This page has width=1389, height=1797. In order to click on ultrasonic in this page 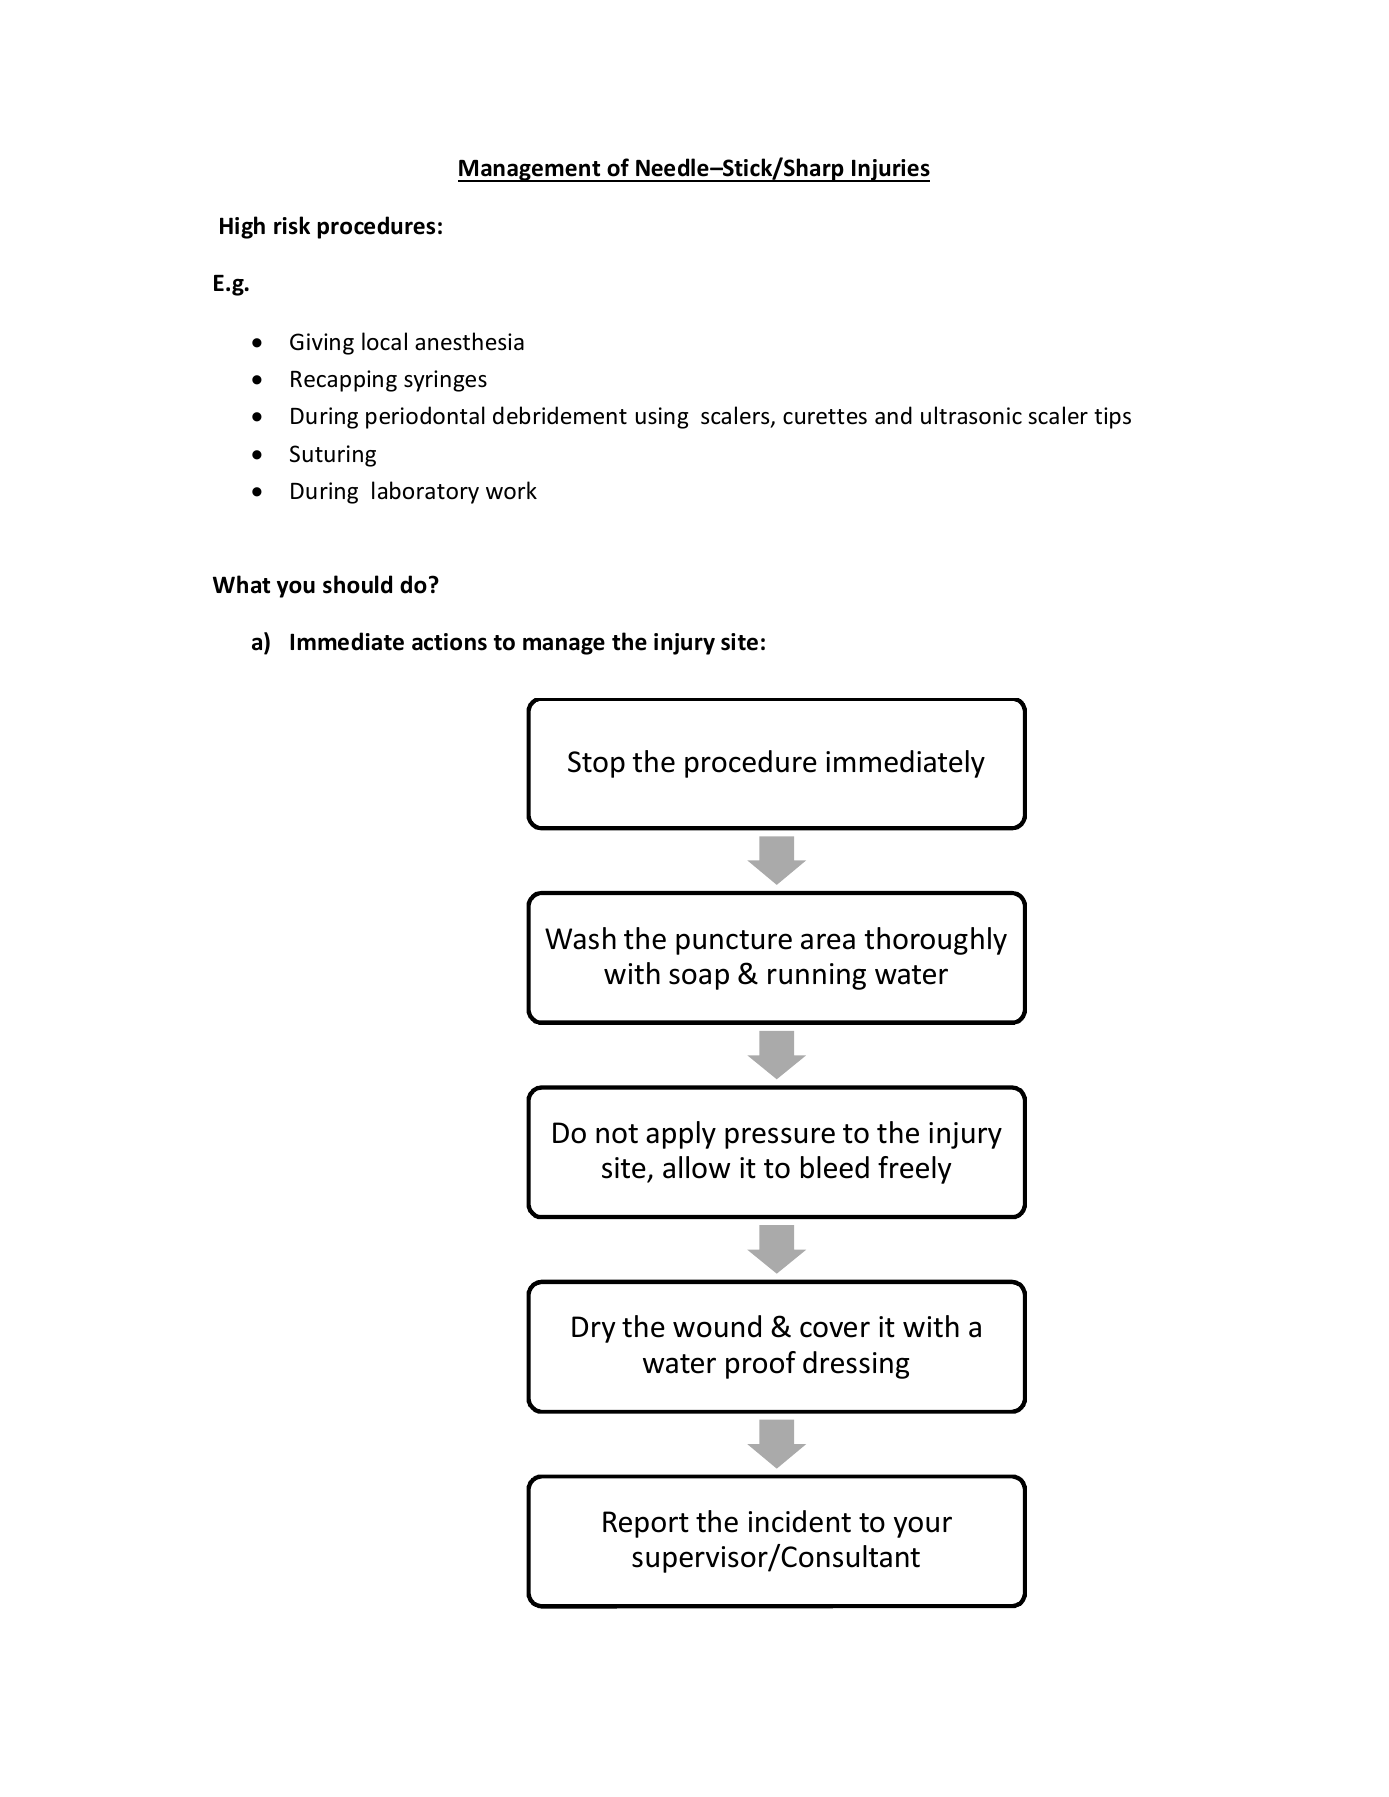, I will do `click(971, 415)`.
